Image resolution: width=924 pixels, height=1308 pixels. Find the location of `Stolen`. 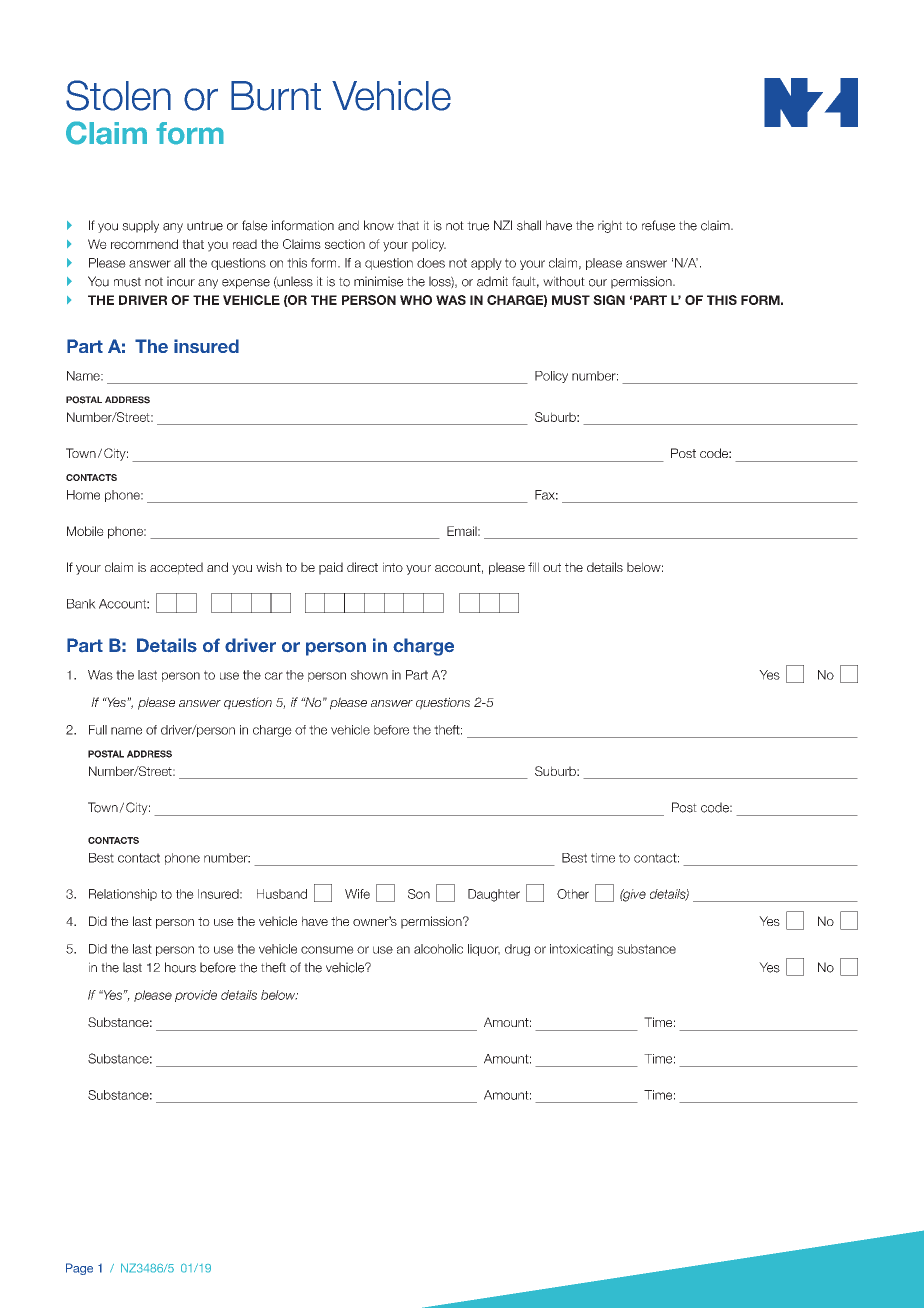

Stolen is located at coordinates (118, 95).
